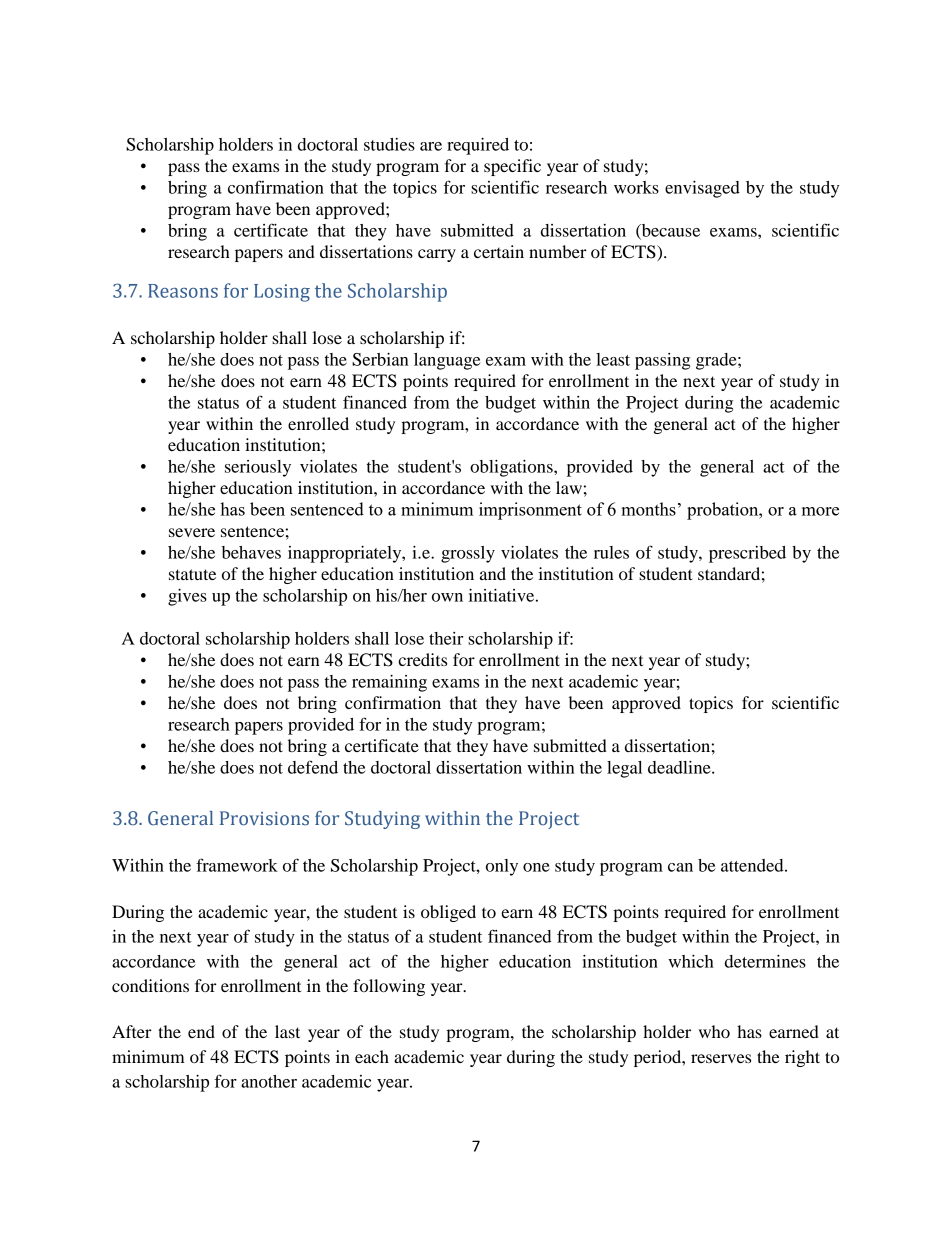  I want to click on envisaged, so click(702, 189).
